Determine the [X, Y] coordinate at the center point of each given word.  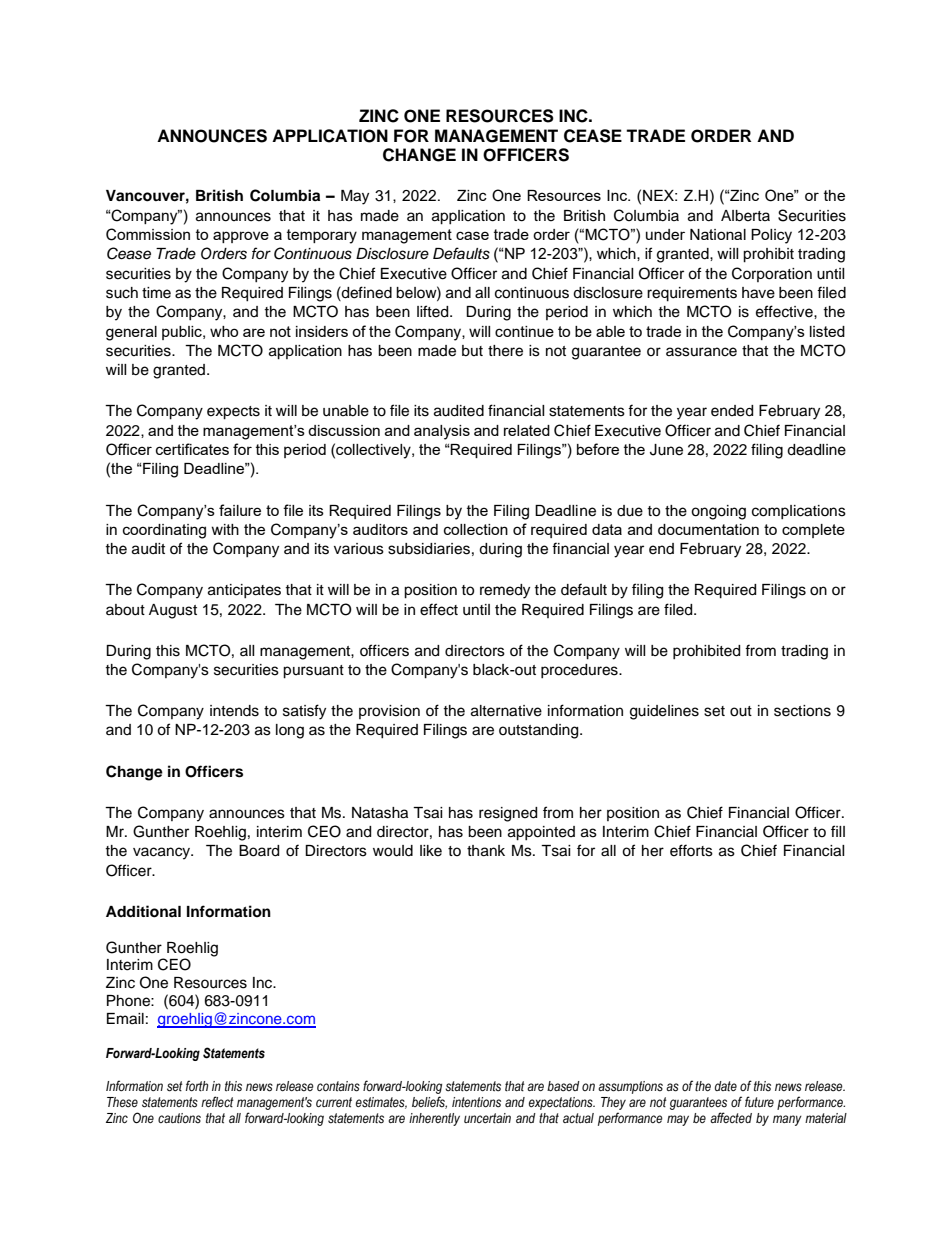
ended [732, 411]
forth [197, 1086]
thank [486, 851]
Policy [771, 236]
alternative [506, 711]
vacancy [163, 853]
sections [802, 711]
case [472, 235]
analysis [442, 432]
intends [234, 711]
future [759, 1101]
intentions [476, 1102]
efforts [691, 850]
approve [241, 237]
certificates [192, 449]
